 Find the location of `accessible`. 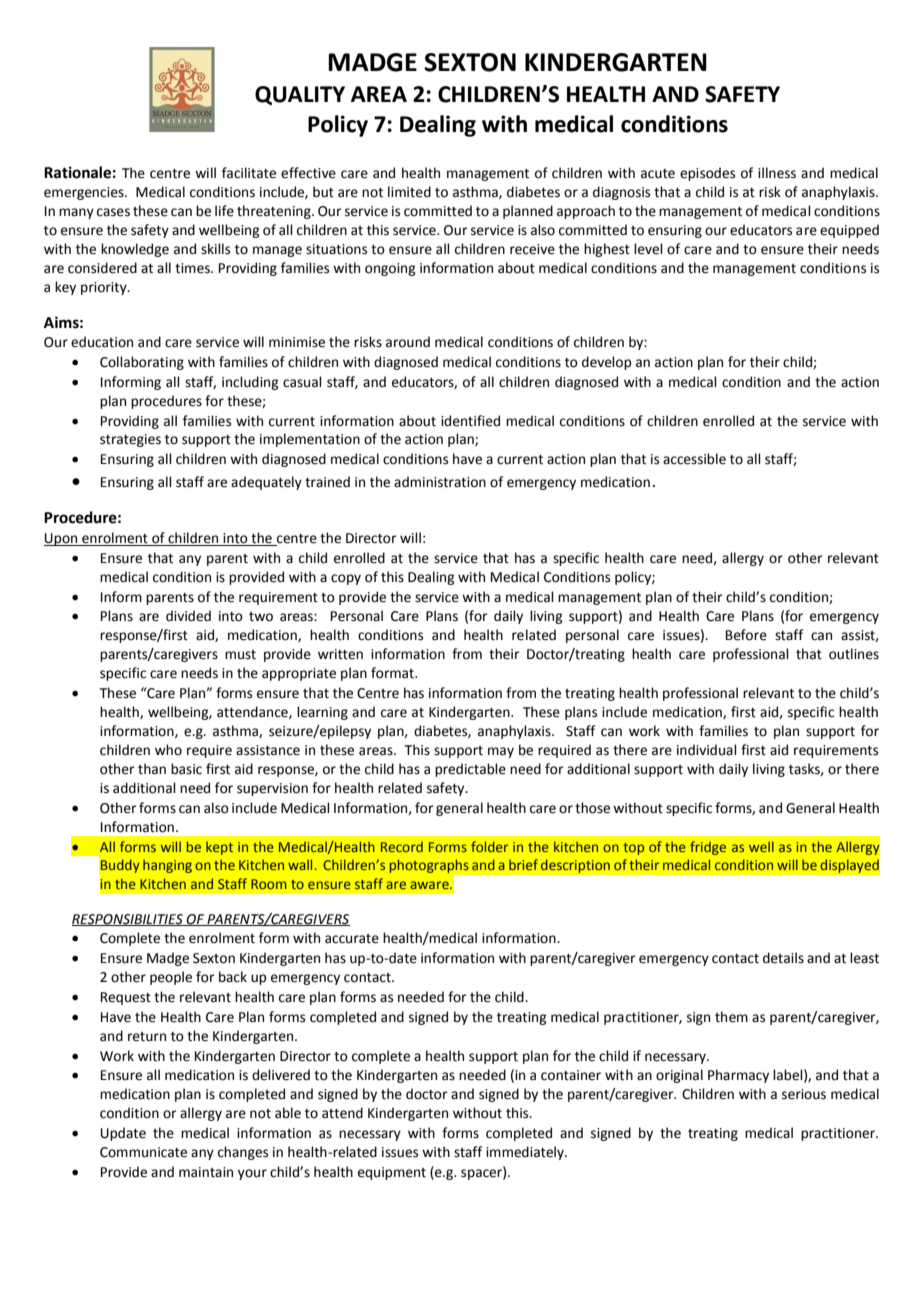

accessible is located at coordinates (694, 459).
